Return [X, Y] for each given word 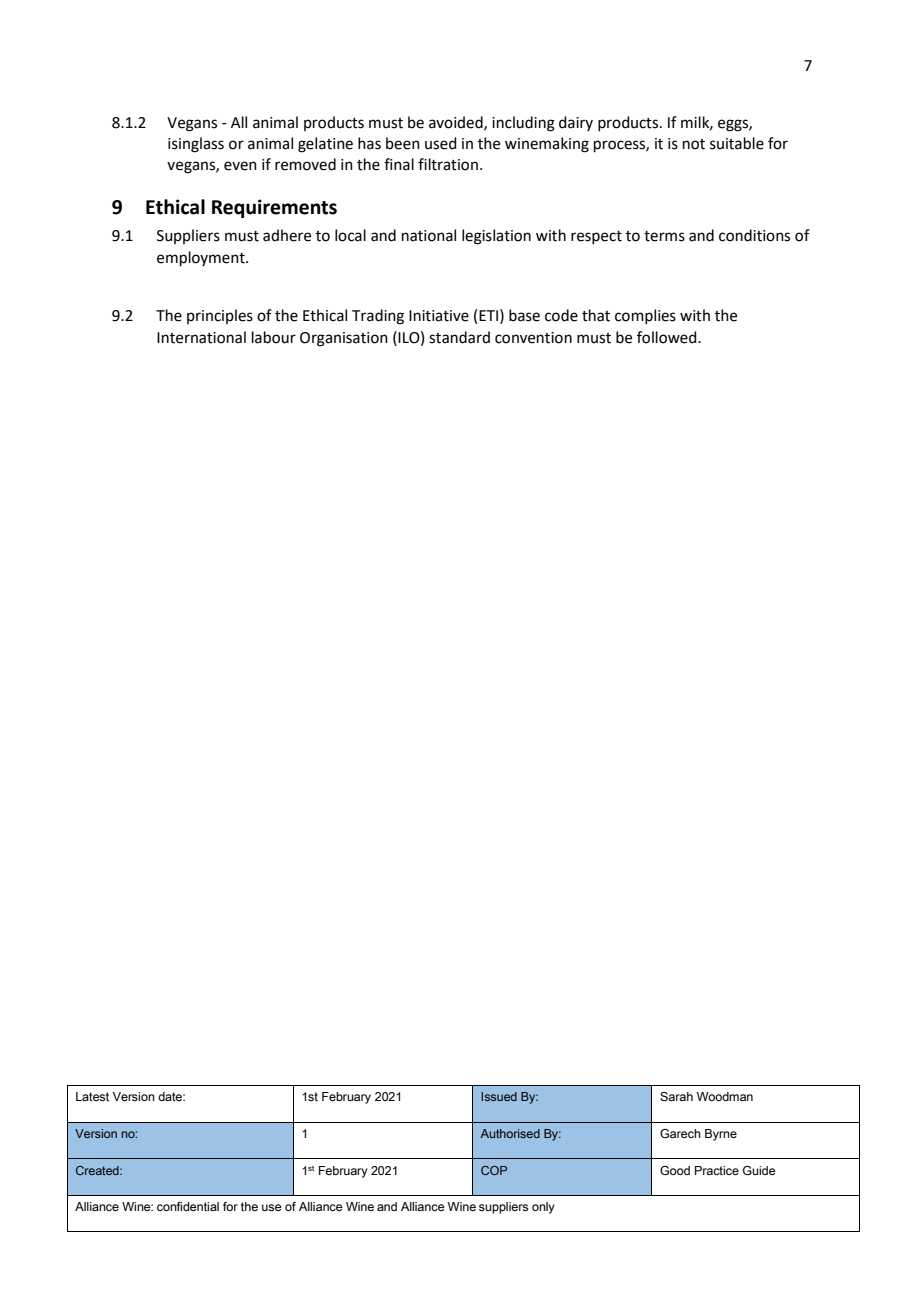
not [694, 144]
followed [668, 337]
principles [220, 316]
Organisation [344, 339]
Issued [499, 1096]
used [441, 143]
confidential [188, 1206]
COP [494, 1170]
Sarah [676, 1096]
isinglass [196, 145]
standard [459, 337]
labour [274, 337]
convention [533, 338]
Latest [92, 1096]
